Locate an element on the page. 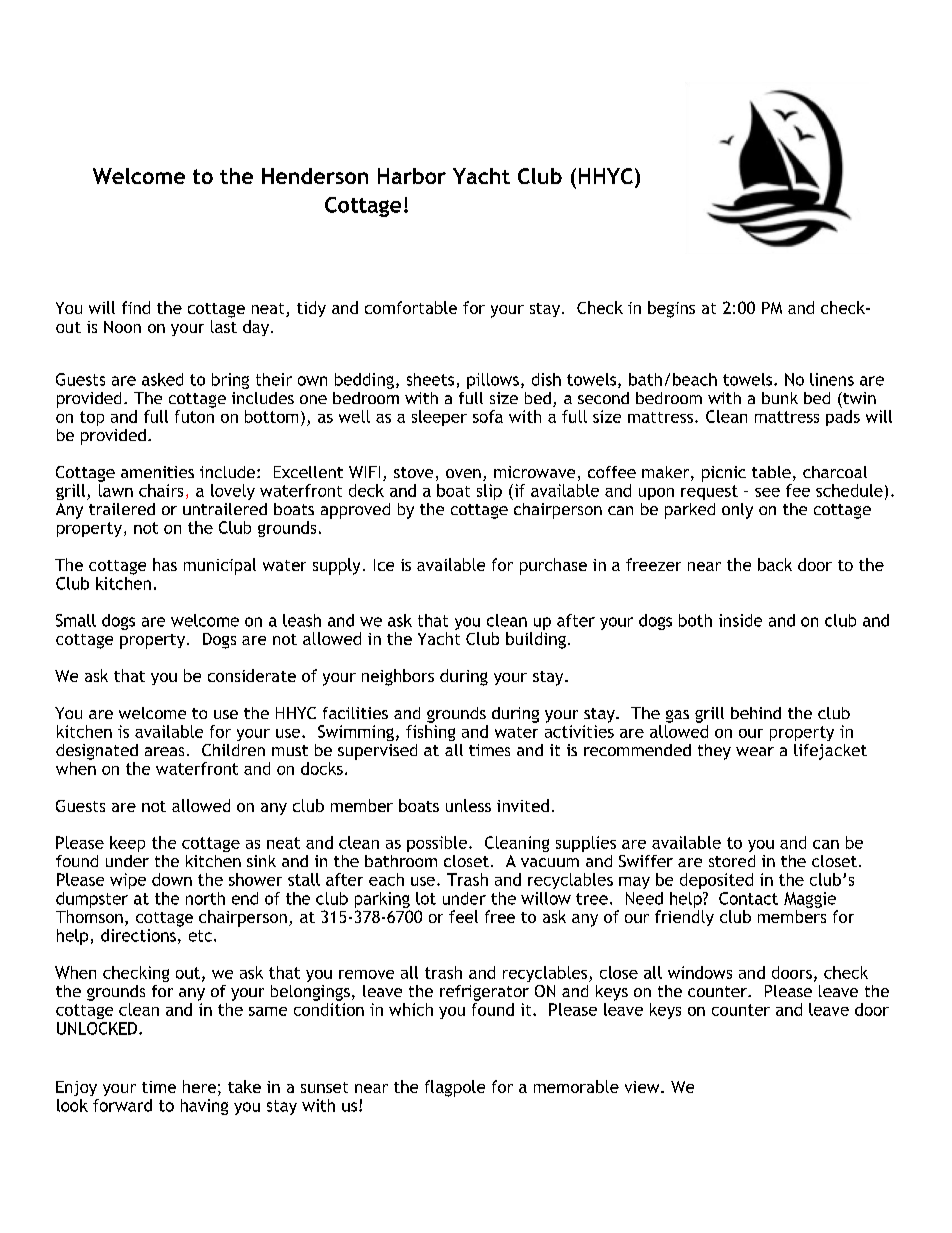 The width and height of the page is (952, 1233). sofa is located at coordinates (488, 416).
